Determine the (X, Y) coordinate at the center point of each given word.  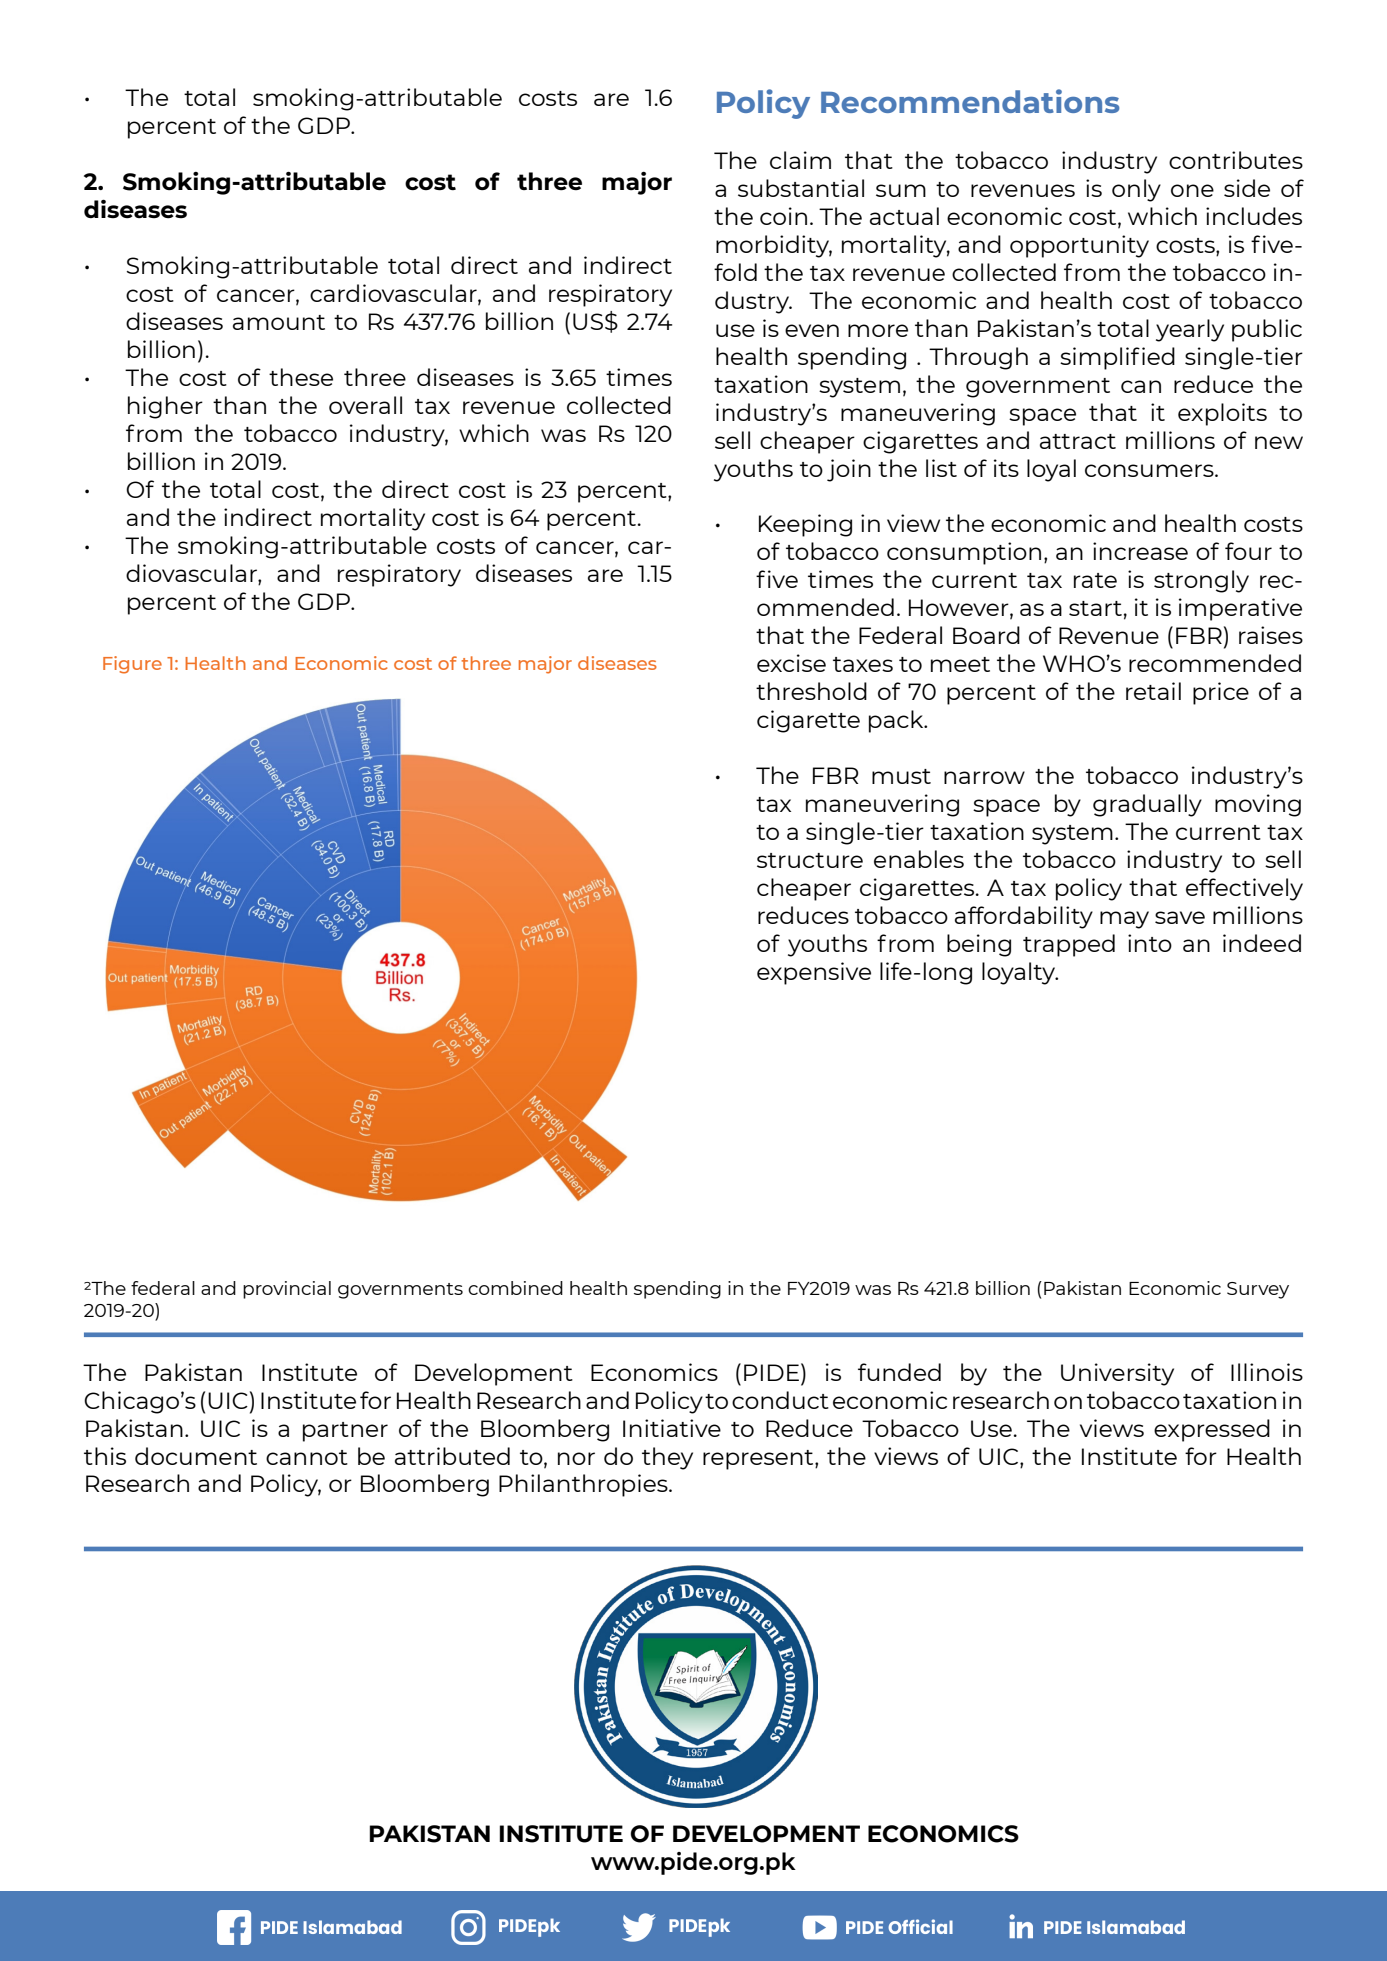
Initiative (672, 1428)
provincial (287, 1290)
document (196, 1456)
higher (165, 407)
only (1136, 190)
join (849, 470)
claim (800, 160)
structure (810, 860)
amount (279, 322)
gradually (1147, 805)
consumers (1150, 470)
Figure (132, 665)
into (1150, 943)
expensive (814, 973)
